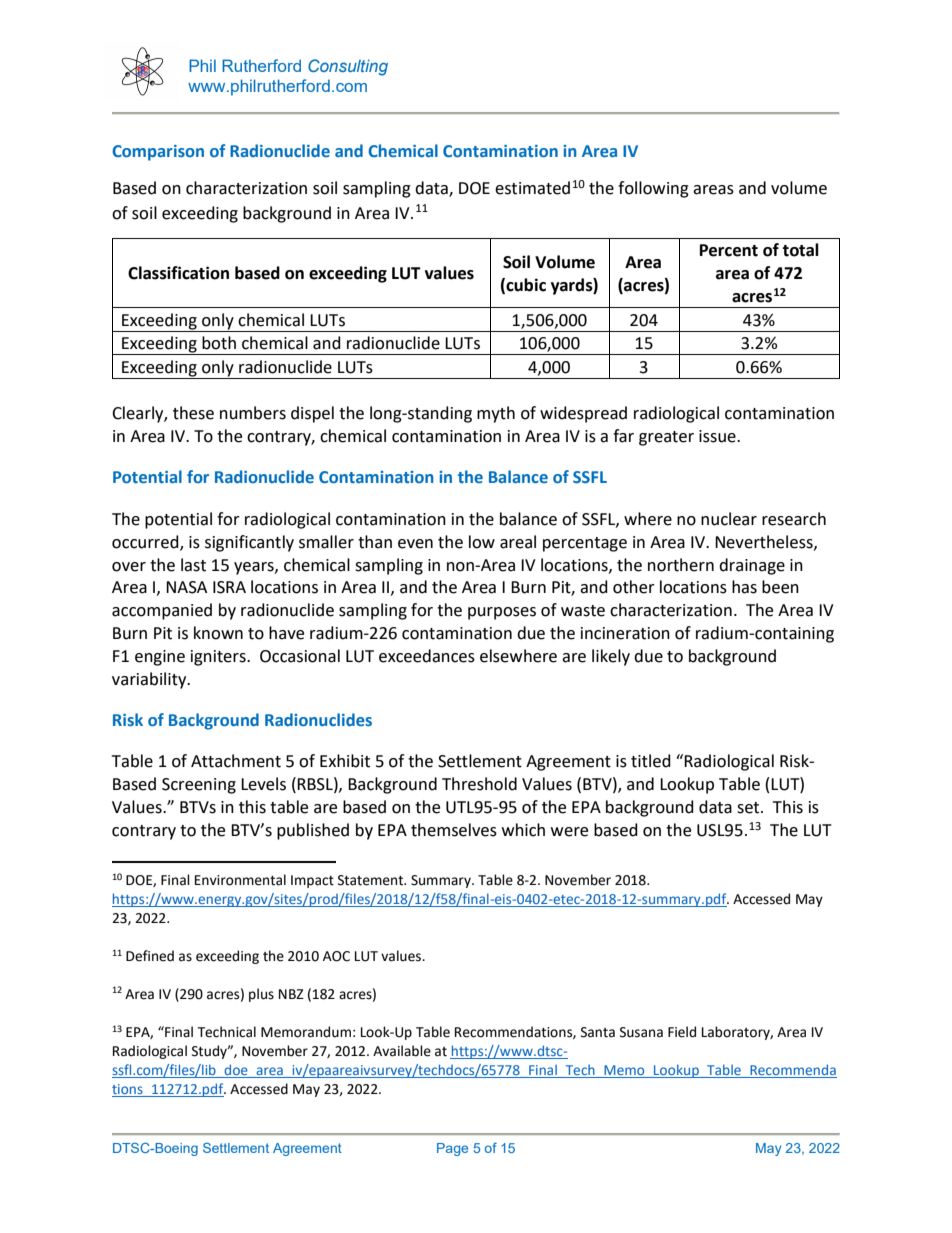 The image size is (952, 1233). I want to click on known, so click(218, 633).
